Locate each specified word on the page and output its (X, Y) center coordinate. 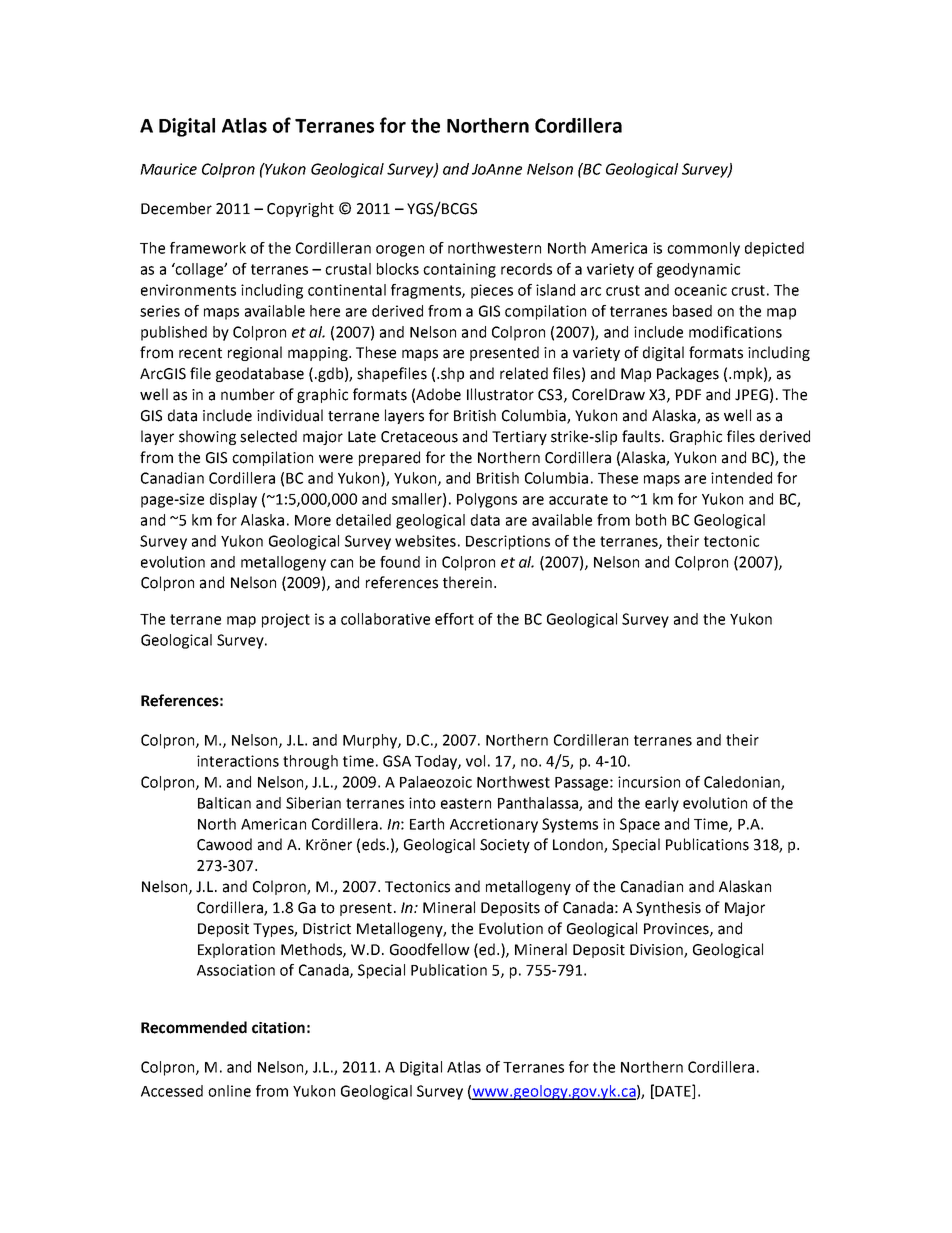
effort (454, 619)
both (651, 520)
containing (459, 270)
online (229, 1091)
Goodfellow (430, 949)
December (176, 208)
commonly (703, 249)
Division (657, 950)
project (286, 620)
